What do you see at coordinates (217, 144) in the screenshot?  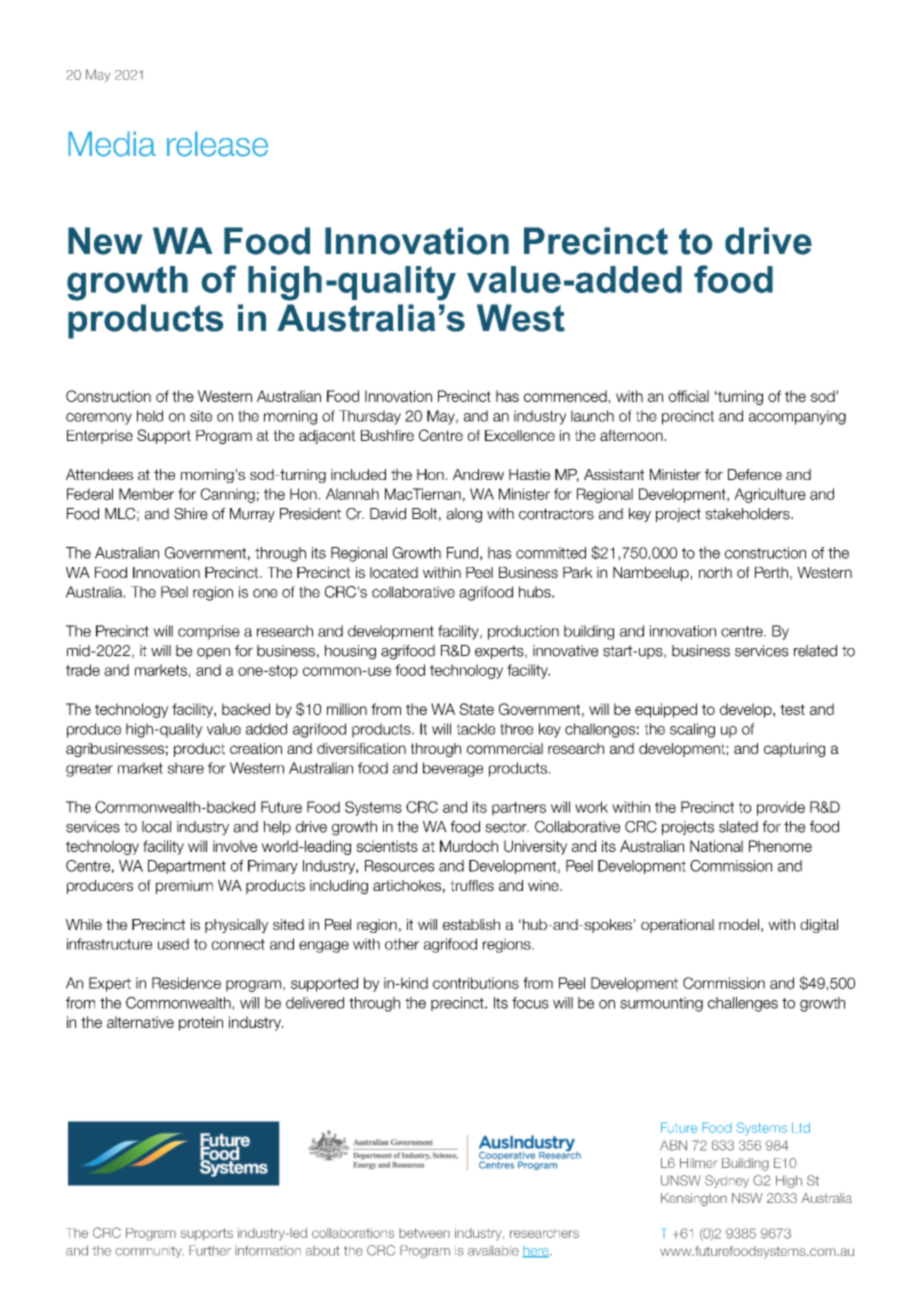 I see `release` at bounding box center [217, 144].
